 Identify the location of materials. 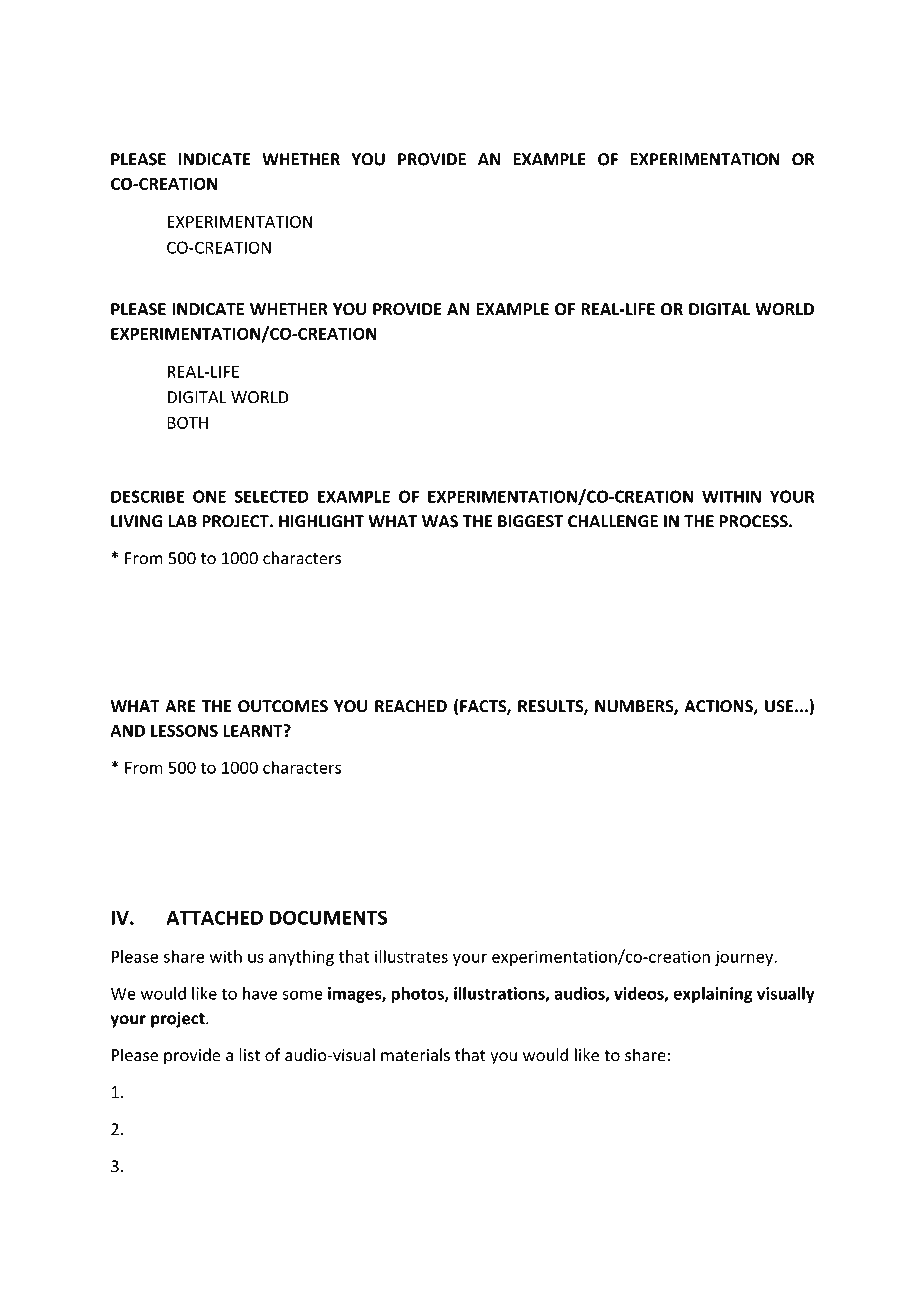
(415, 1055).
